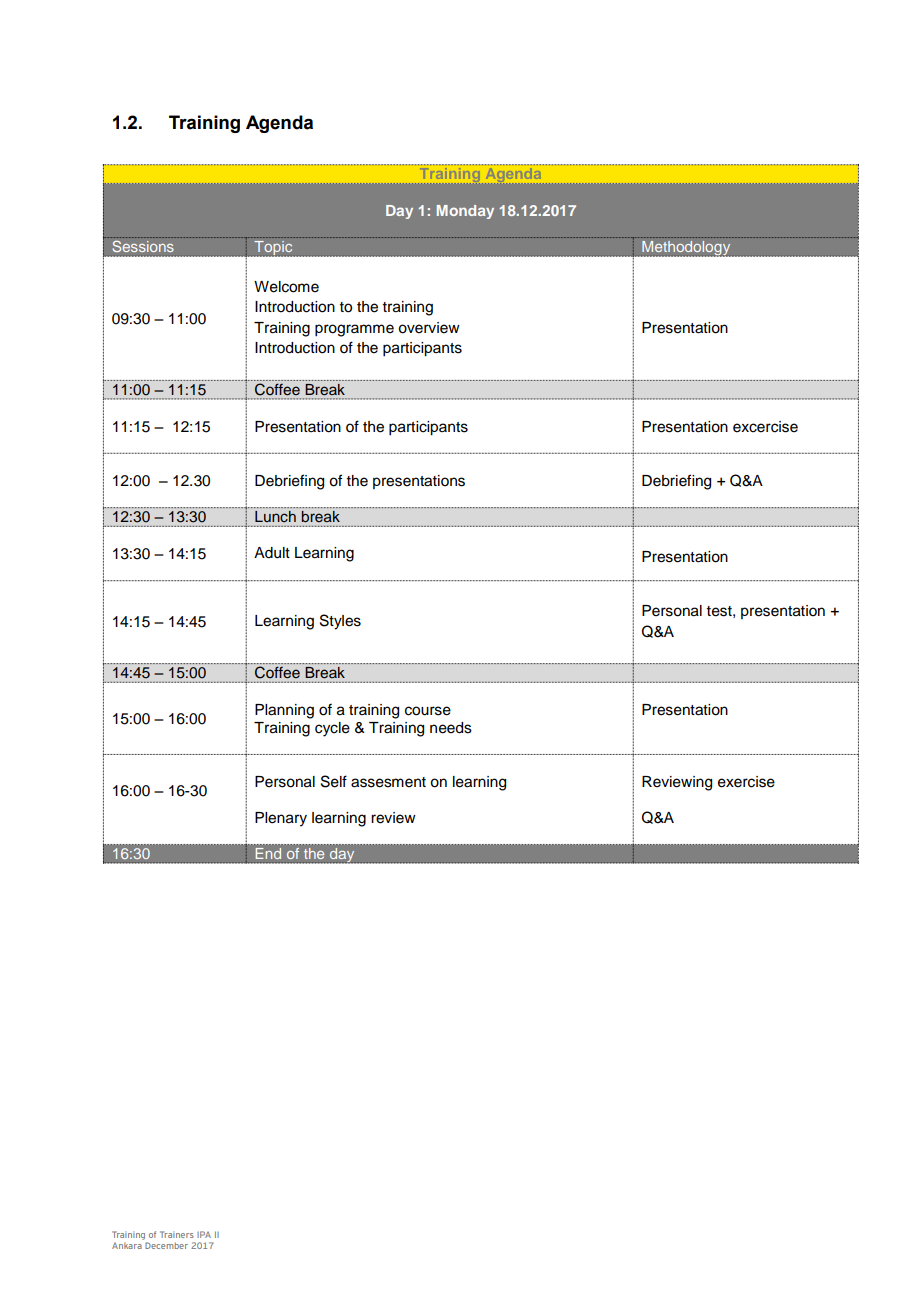 The width and height of the screenshot is (924, 1307). I want to click on excercise, so click(765, 427).
